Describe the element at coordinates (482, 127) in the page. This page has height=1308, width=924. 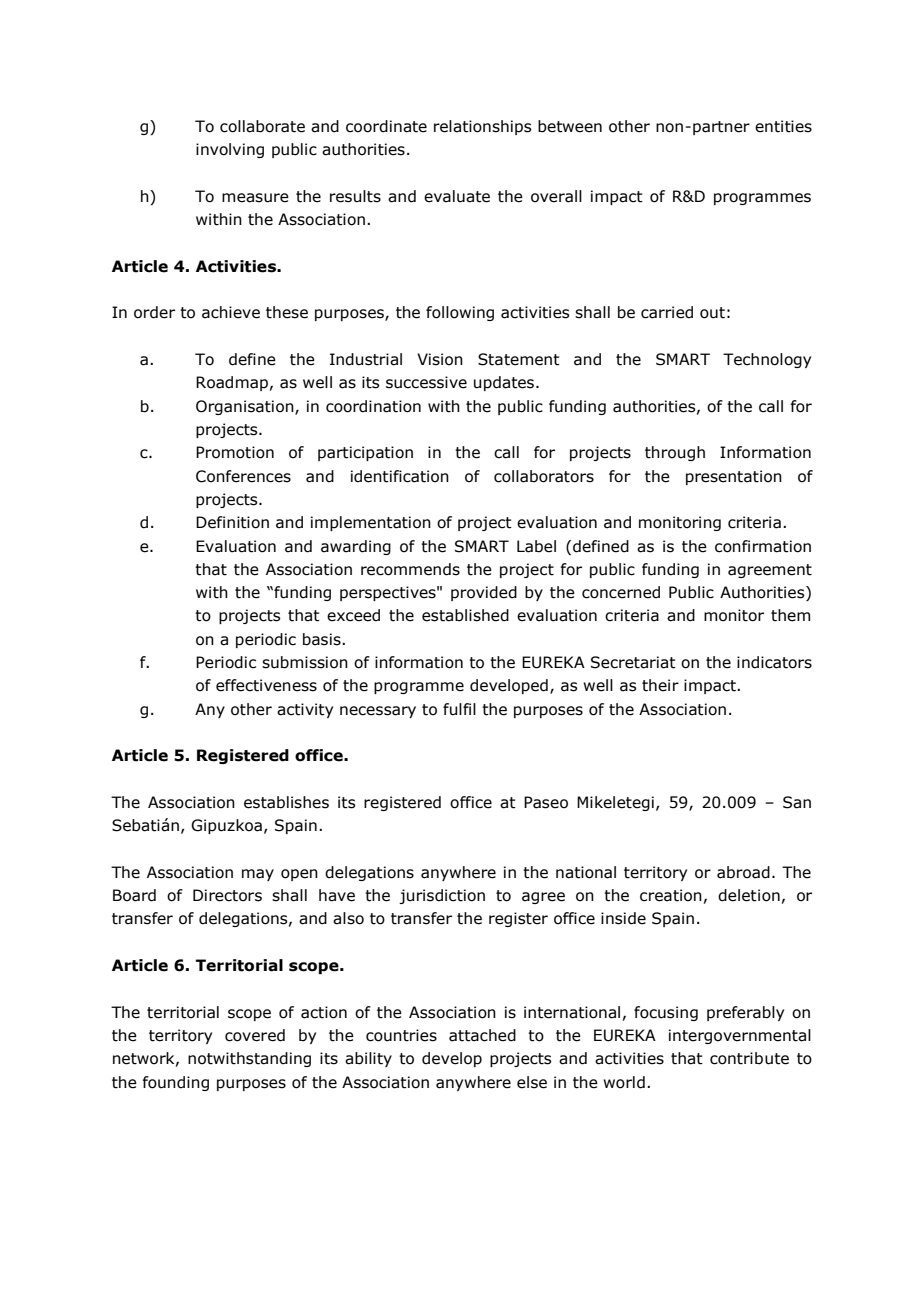
I see `relationships` at that location.
